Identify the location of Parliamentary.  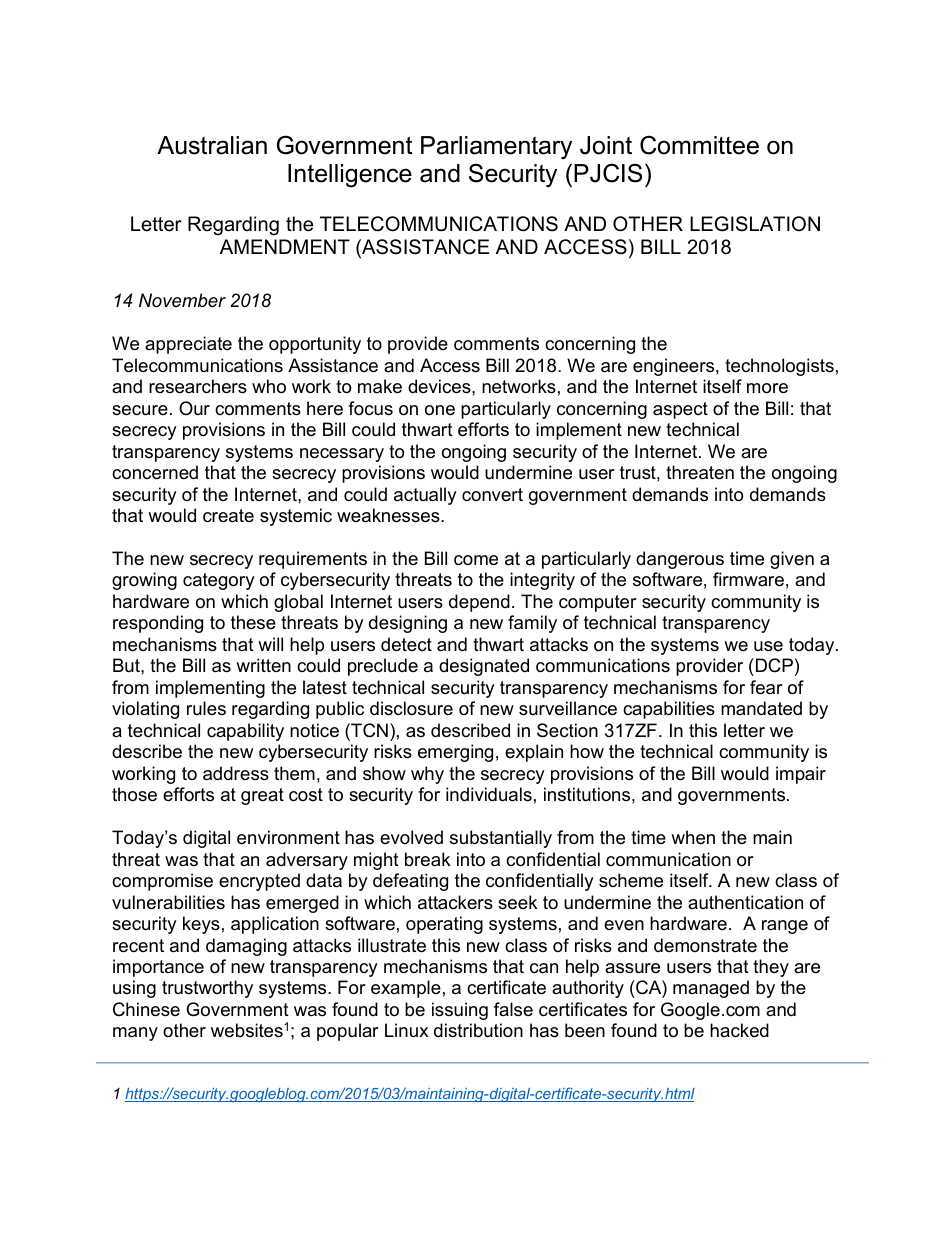
(496, 148).
